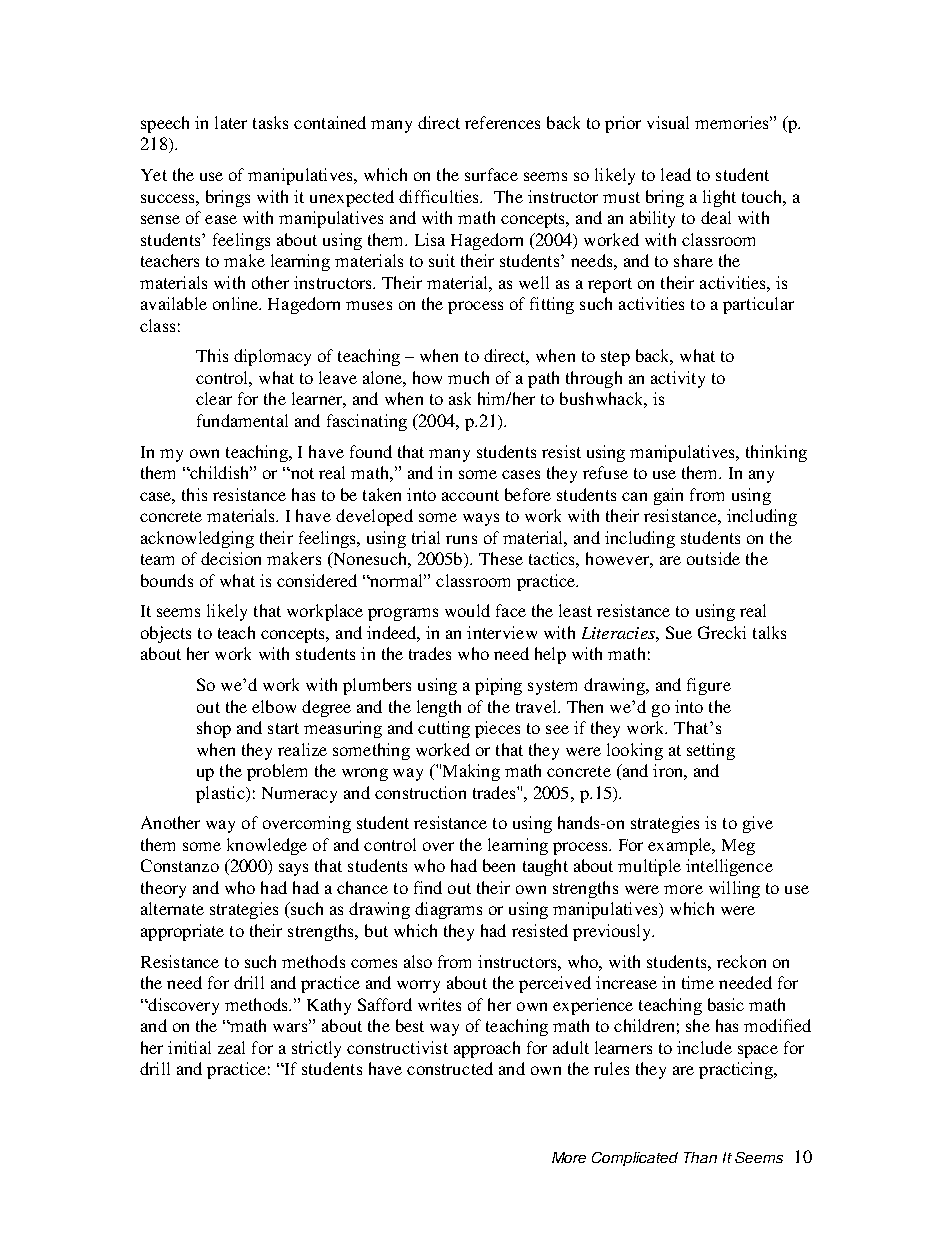  Describe the element at coordinates (470, 495) in the page. I see `account` at that location.
